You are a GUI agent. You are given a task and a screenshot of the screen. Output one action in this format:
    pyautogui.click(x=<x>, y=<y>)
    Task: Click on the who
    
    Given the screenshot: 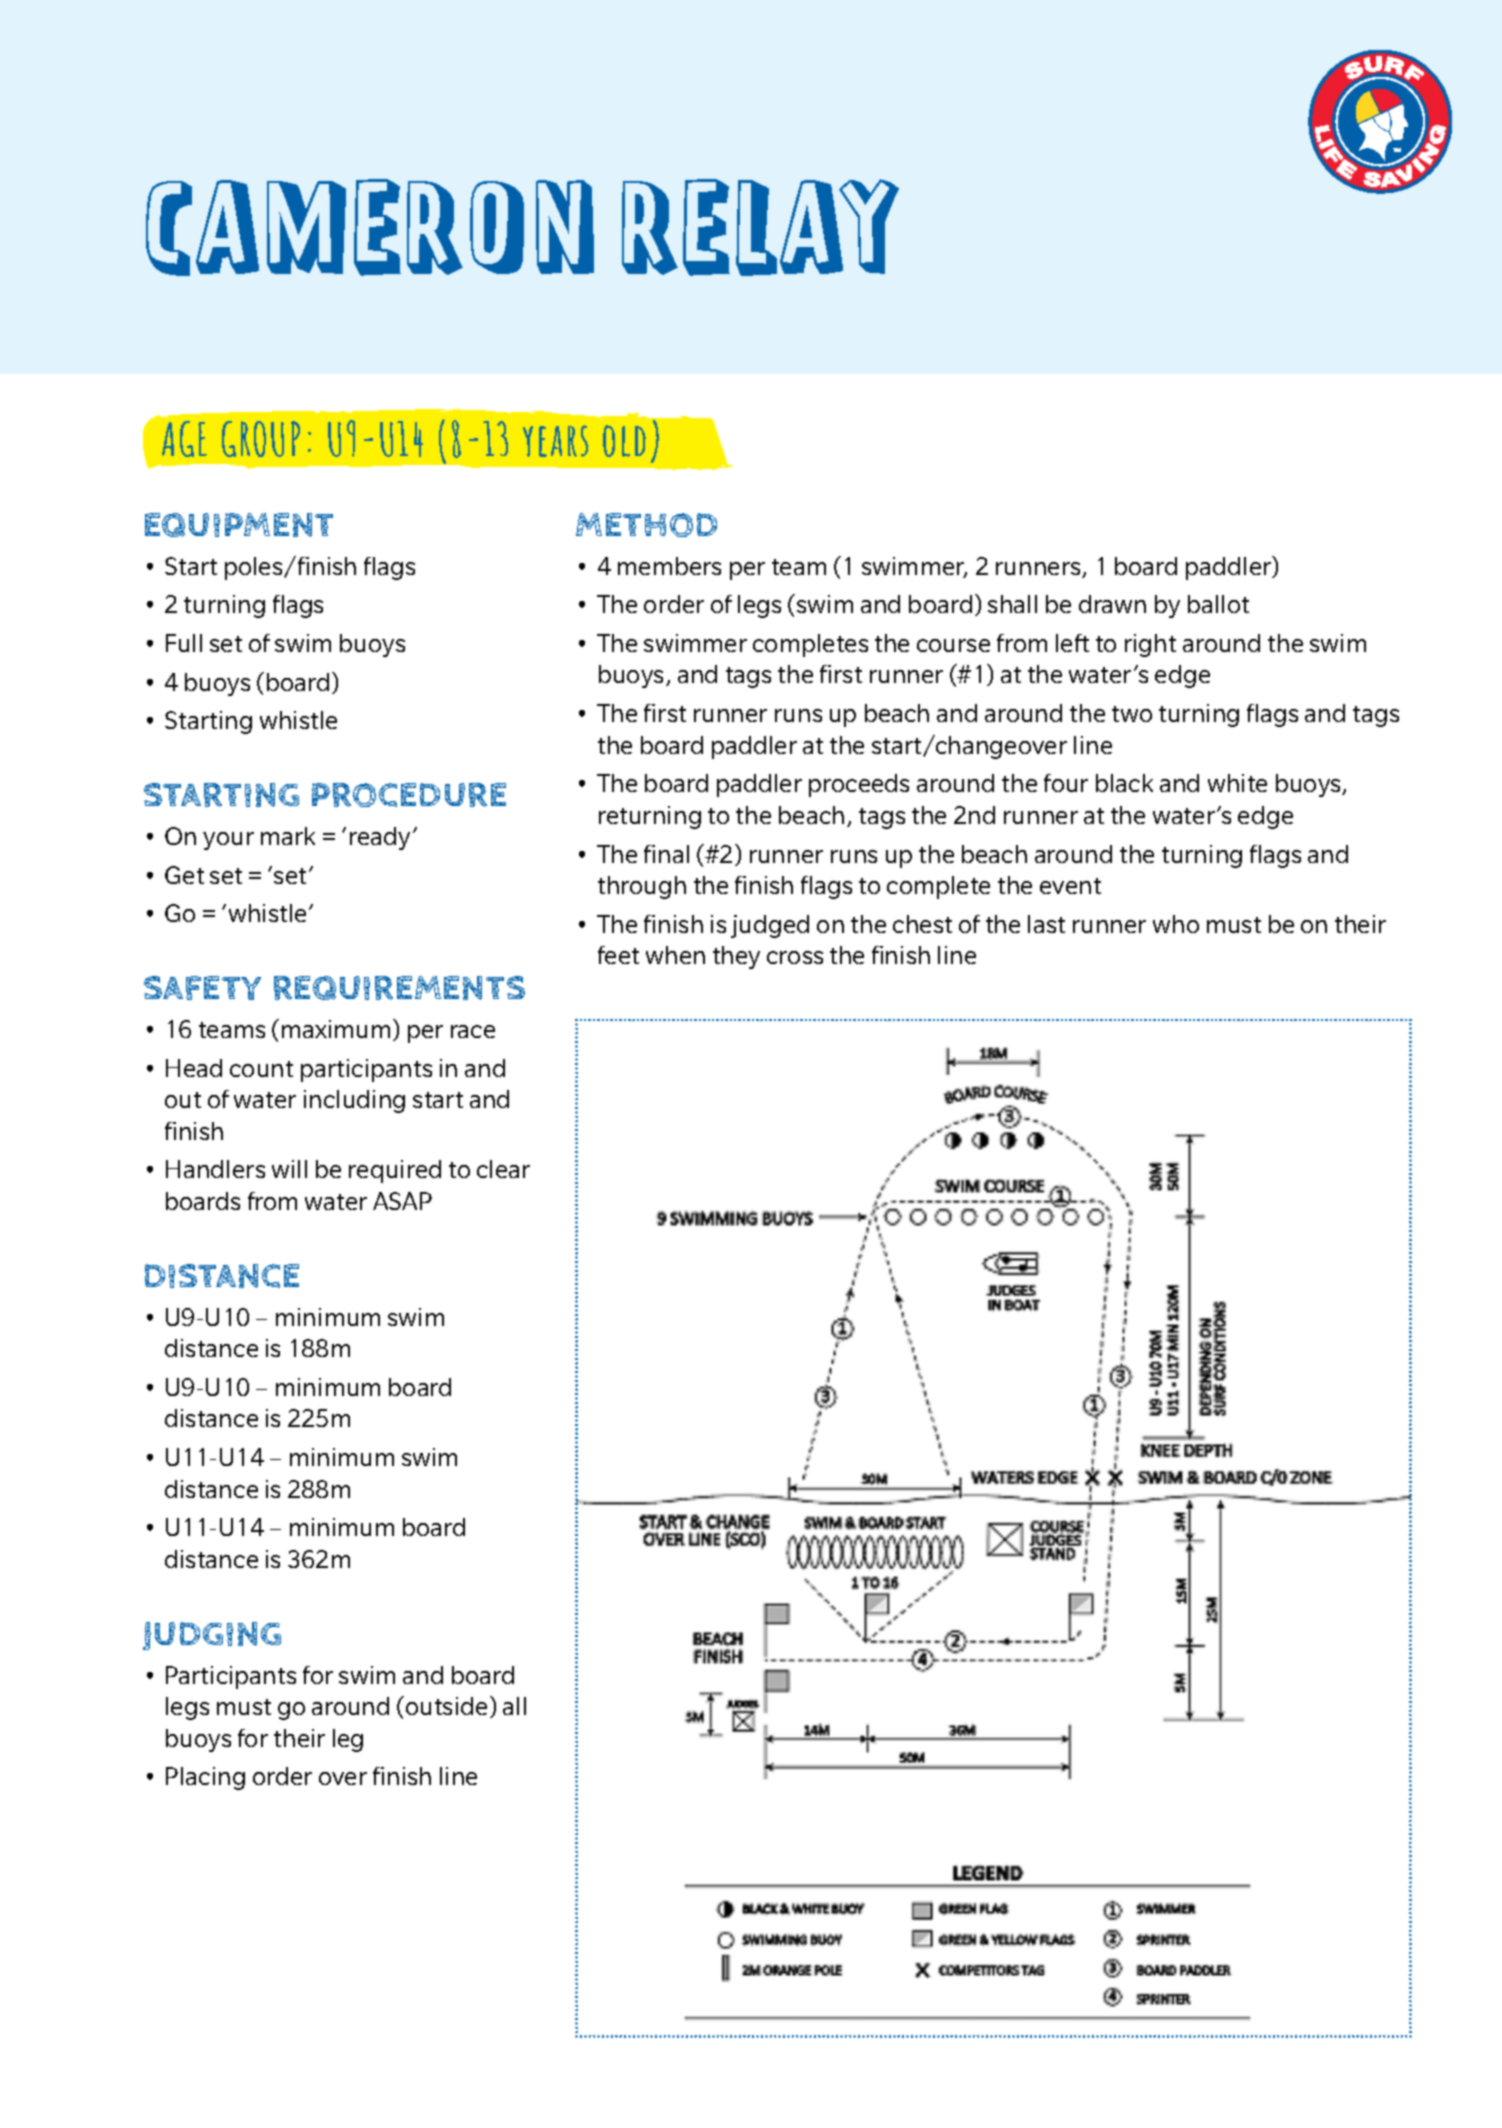 What is the action you would take?
    pyautogui.click(x=1176, y=924)
